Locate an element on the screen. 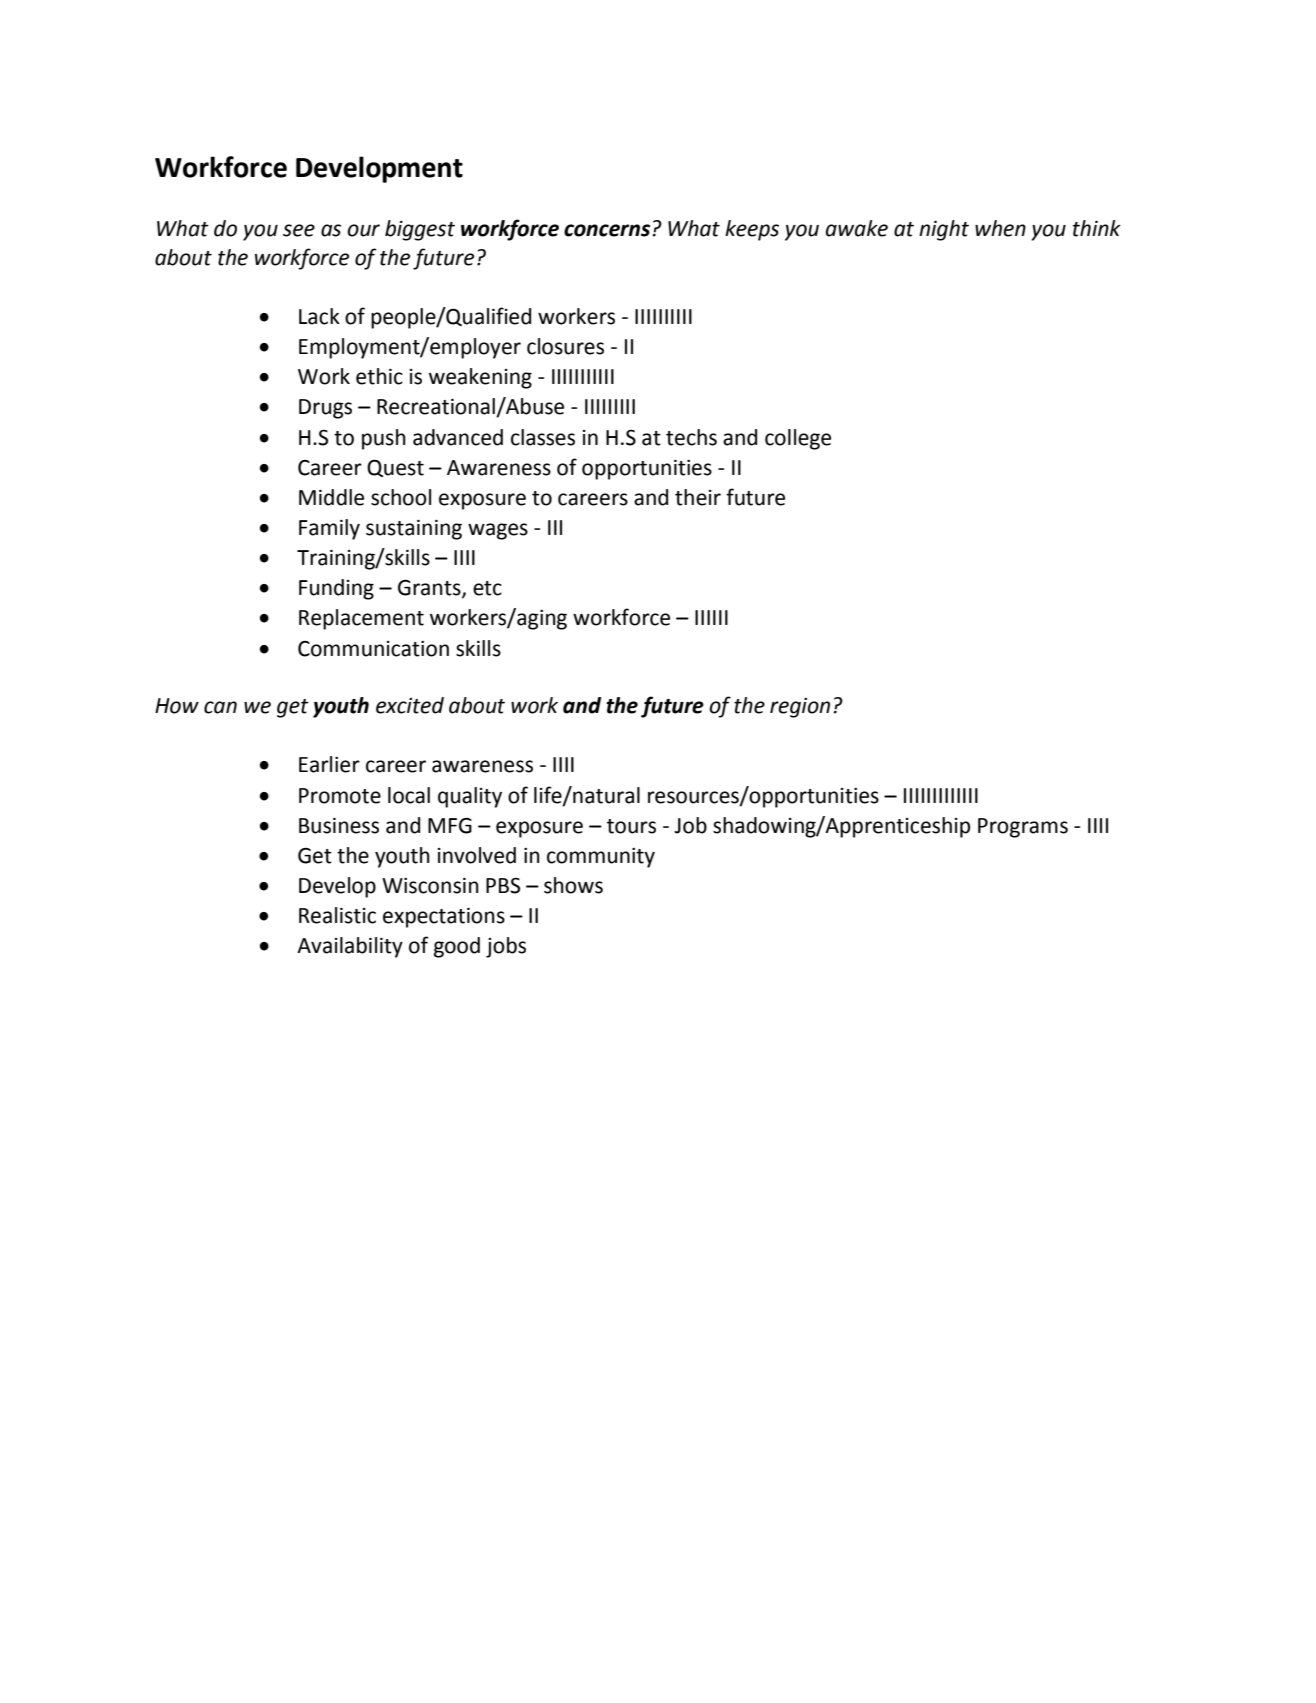  etc is located at coordinates (487, 588).
